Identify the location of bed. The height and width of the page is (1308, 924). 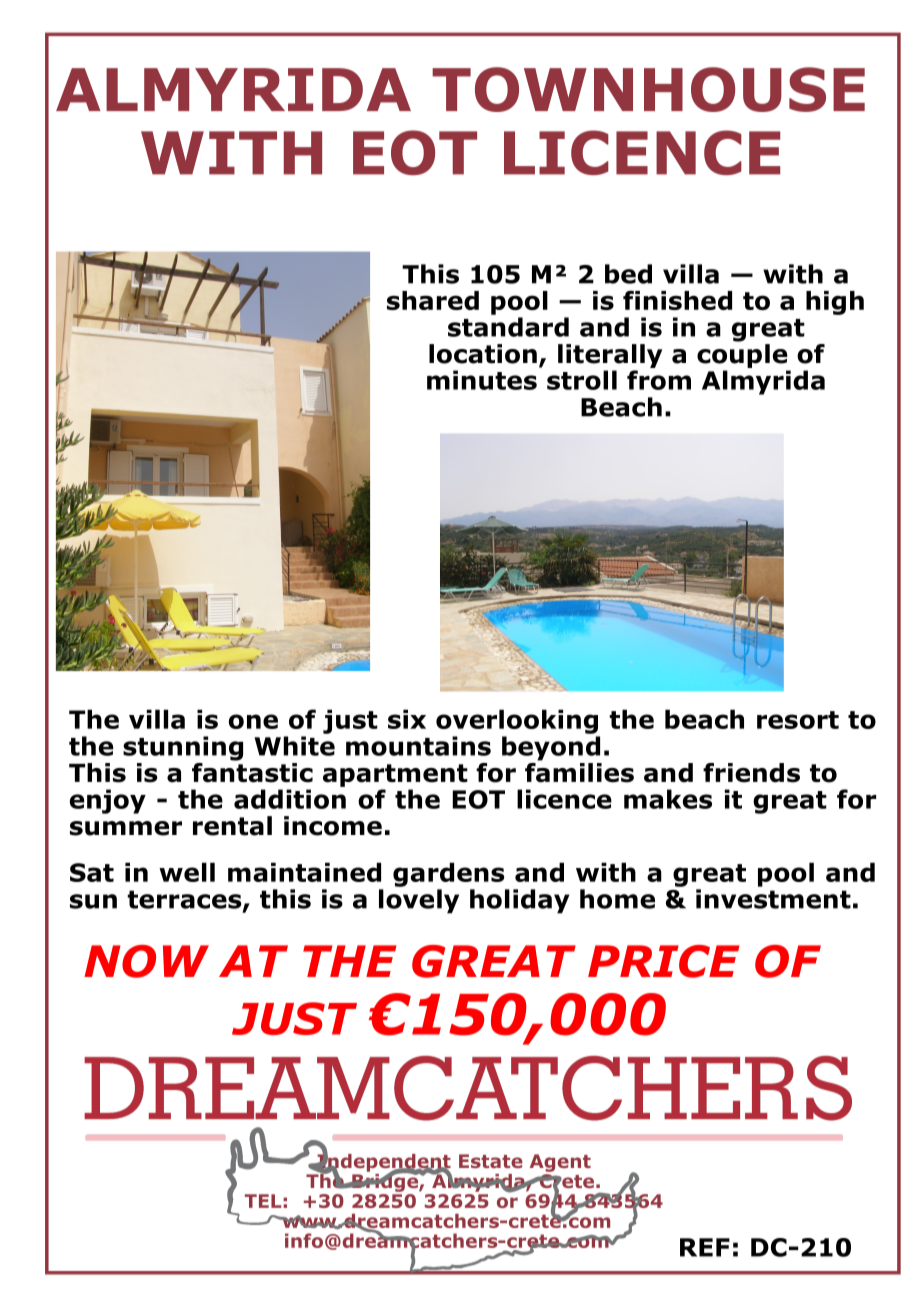
(628, 274).
